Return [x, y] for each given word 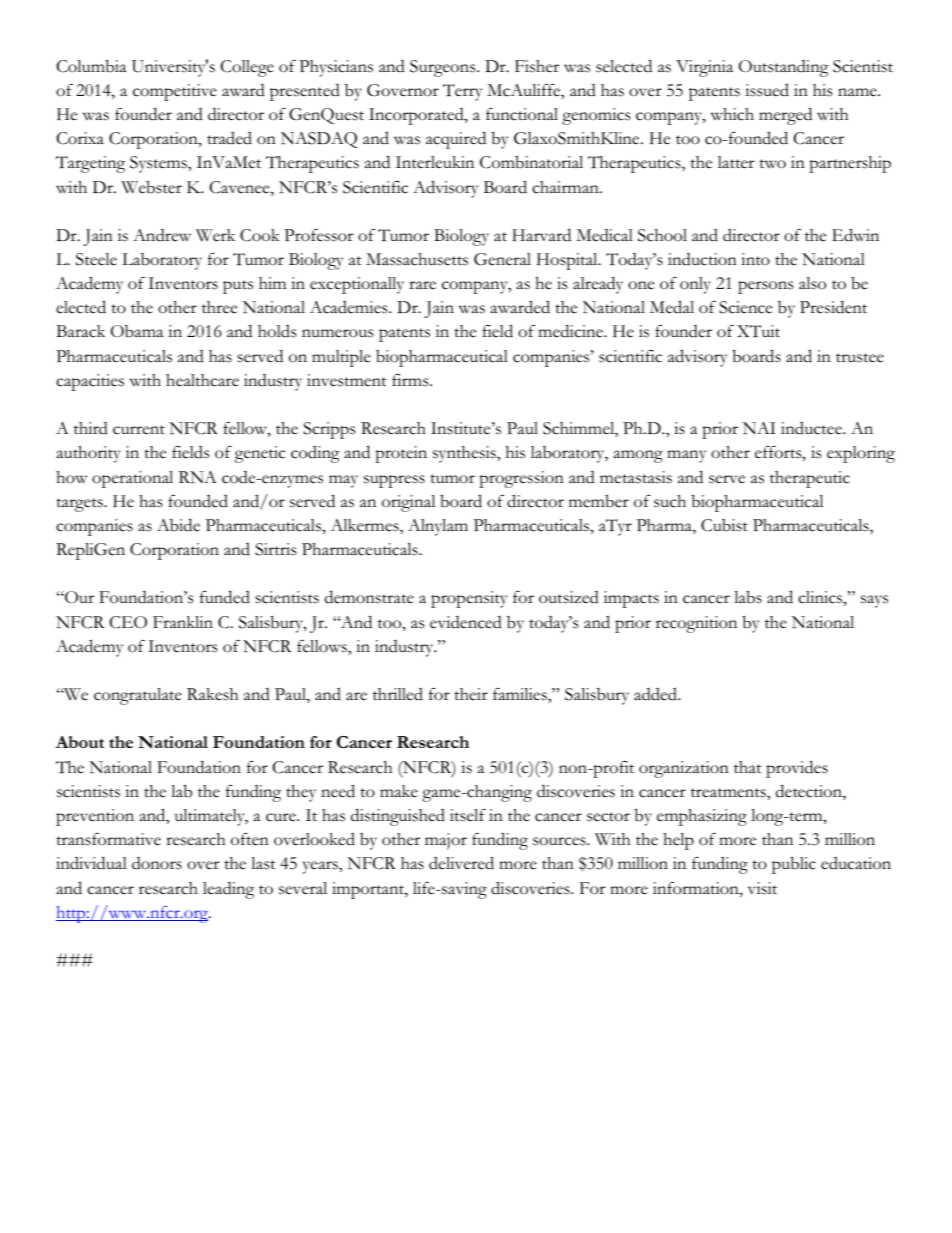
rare [422, 285]
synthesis [465, 454]
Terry [462, 92]
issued [767, 90]
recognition [696, 624]
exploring [861, 454]
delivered [461, 863]
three [219, 307]
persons [765, 287]
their [471, 694]
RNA [197, 477]
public [794, 865]
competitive [175, 92]
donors [157, 863]
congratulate [138, 696]
